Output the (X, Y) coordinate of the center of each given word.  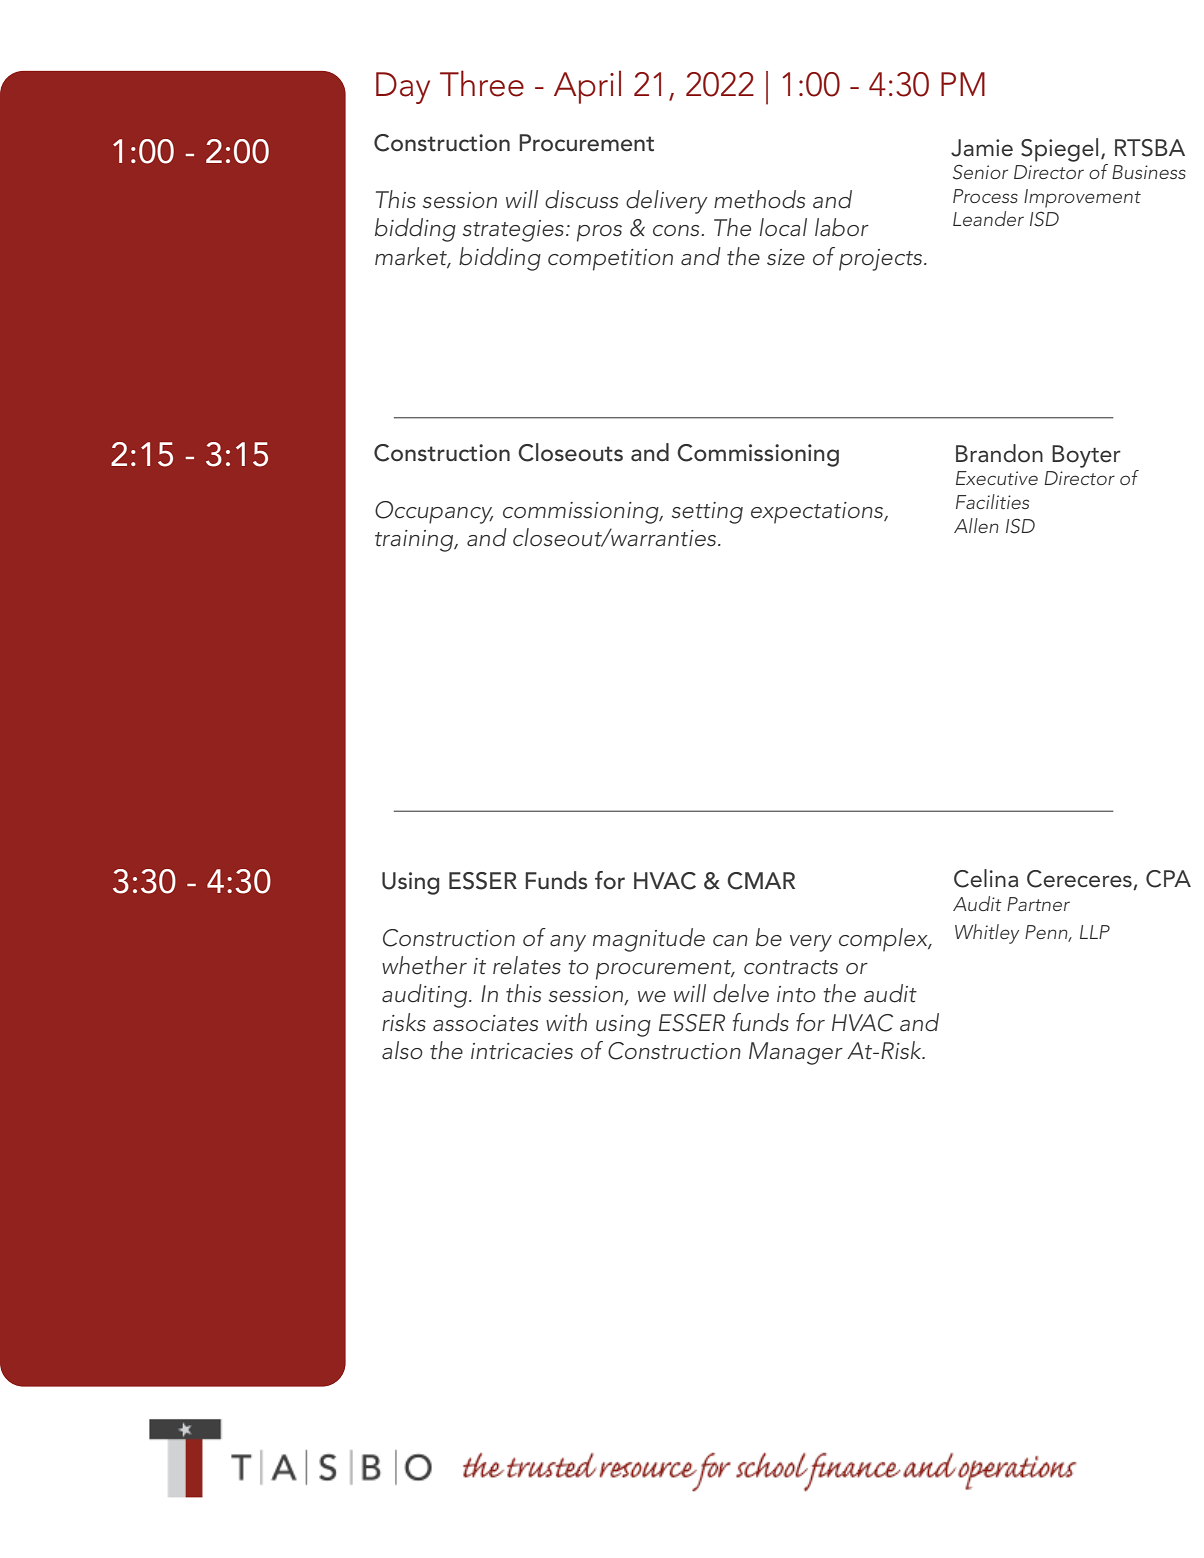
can (730, 940)
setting (707, 513)
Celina (986, 878)
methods (759, 199)
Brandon (999, 453)
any (568, 943)
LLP (1095, 932)
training (415, 541)
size (786, 257)
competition (610, 260)
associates (485, 1023)
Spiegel (1059, 150)
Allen (976, 525)
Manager (796, 1053)
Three (482, 83)
